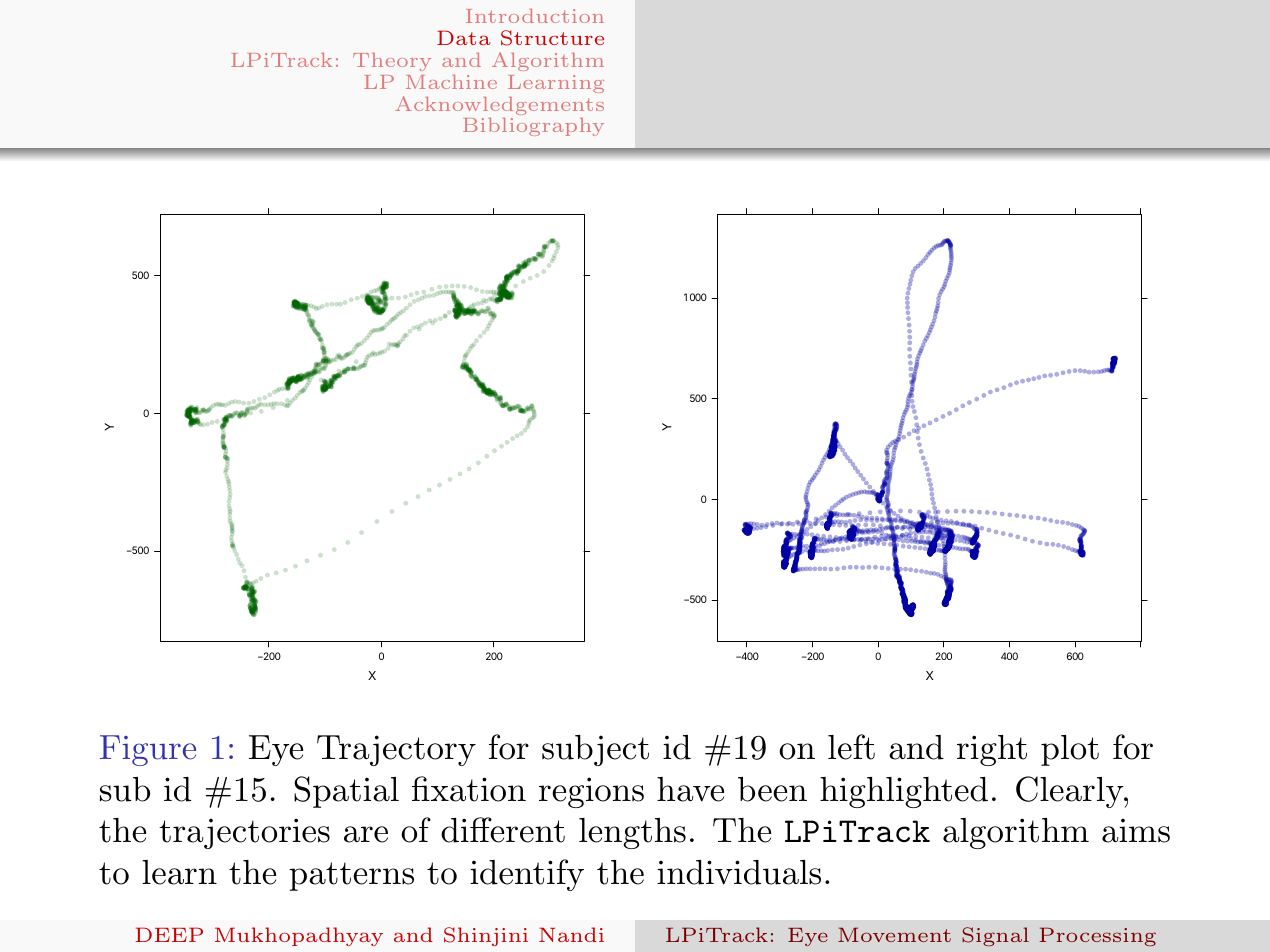 This screenshot has height=952, width=1270. What do you see at coordinates (595, 750) in the screenshot?
I see `subject` at bounding box center [595, 750].
